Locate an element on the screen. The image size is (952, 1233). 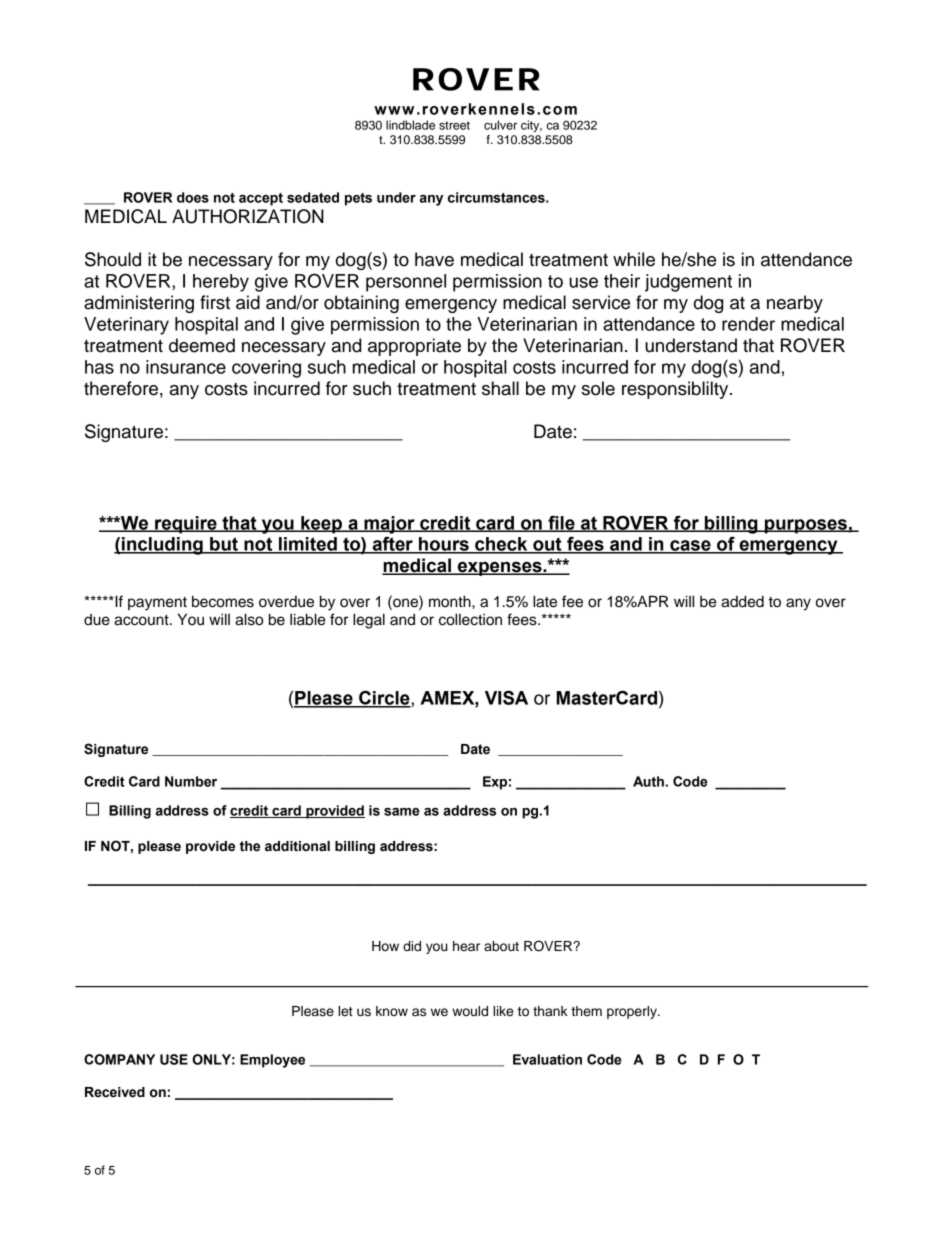
insurance is located at coordinates (186, 367).
